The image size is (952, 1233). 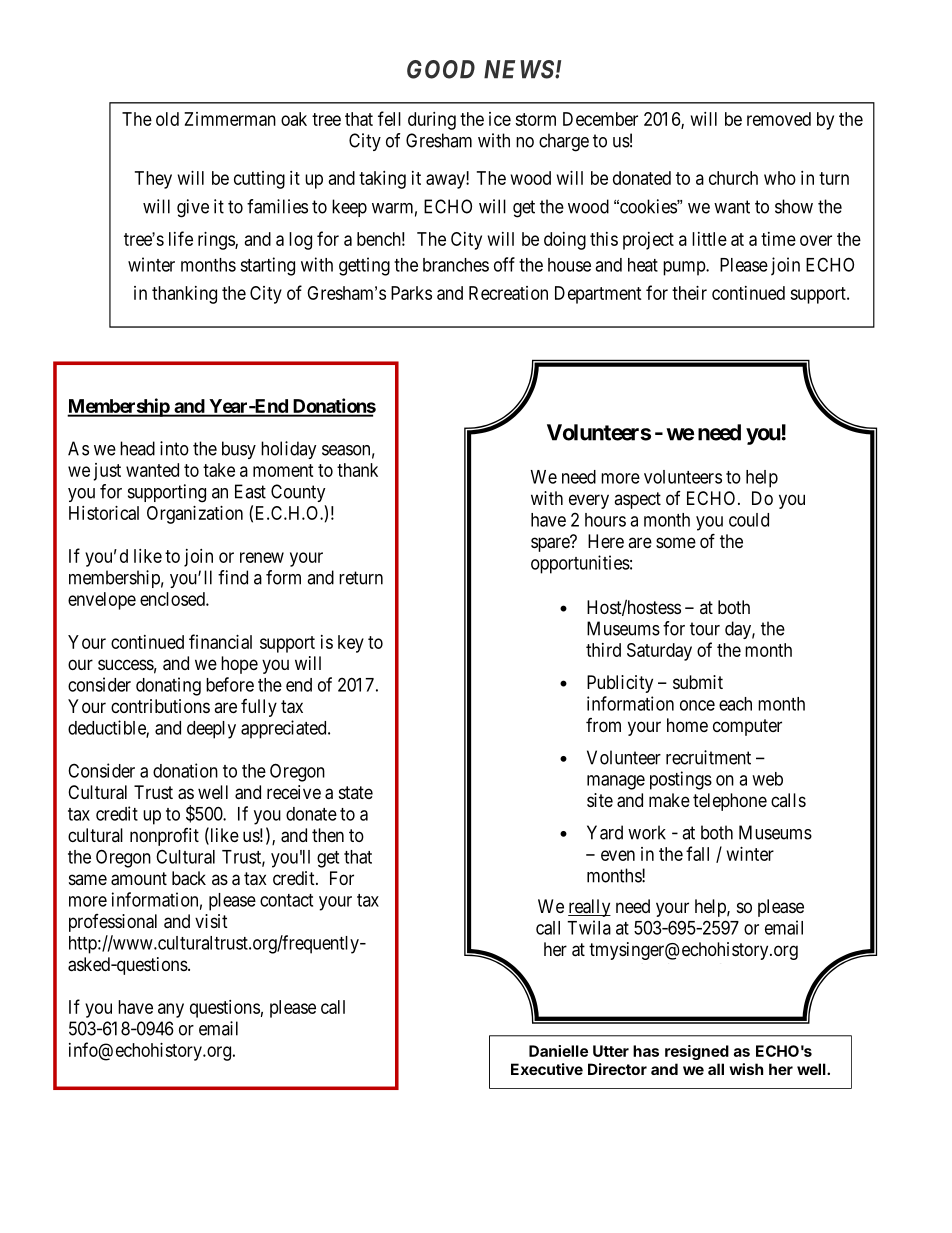 What do you see at coordinates (432, 121) in the image?
I see `during` at bounding box center [432, 121].
